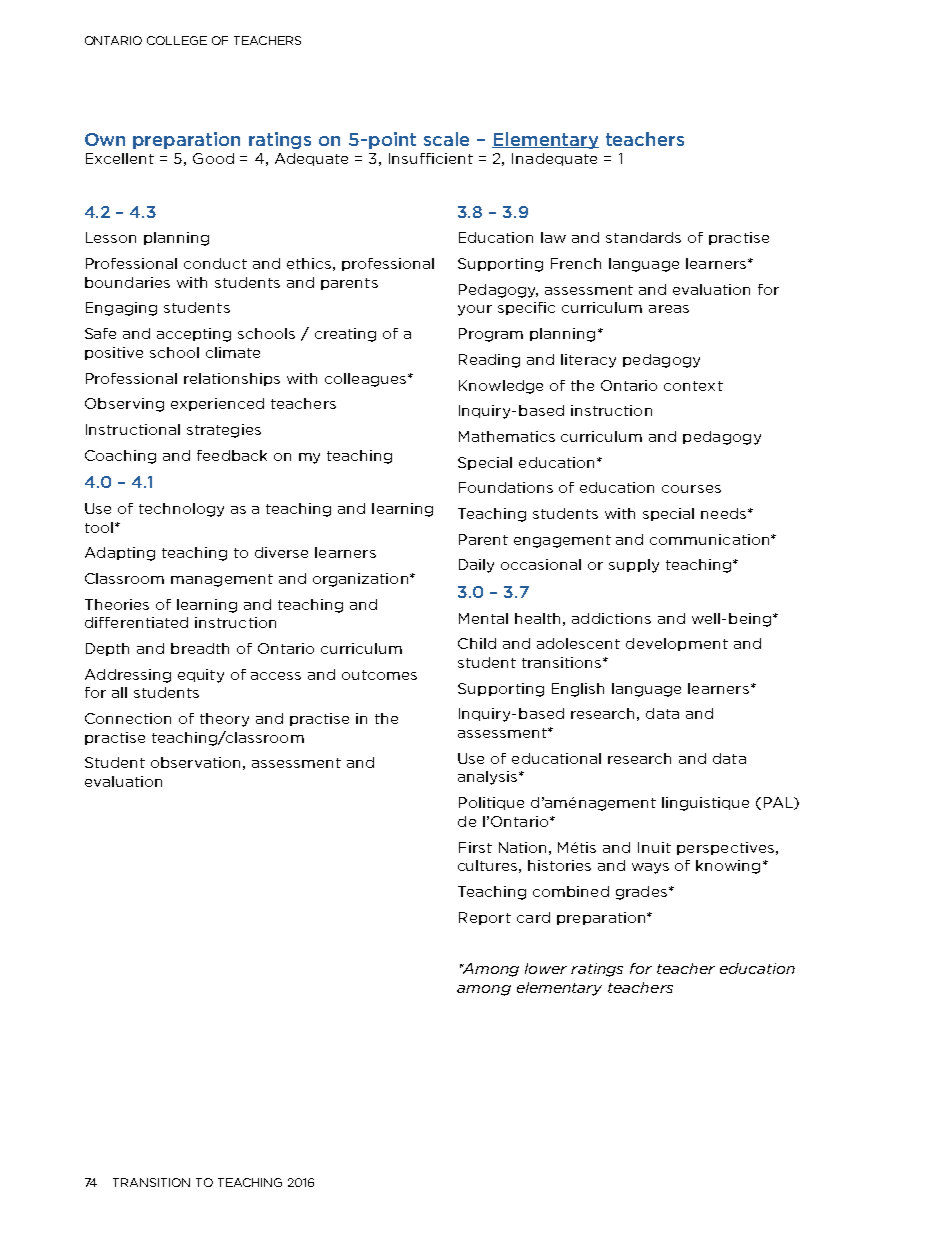 The height and width of the page is (1233, 952). I want to click on conduct, so click(215, 263).
